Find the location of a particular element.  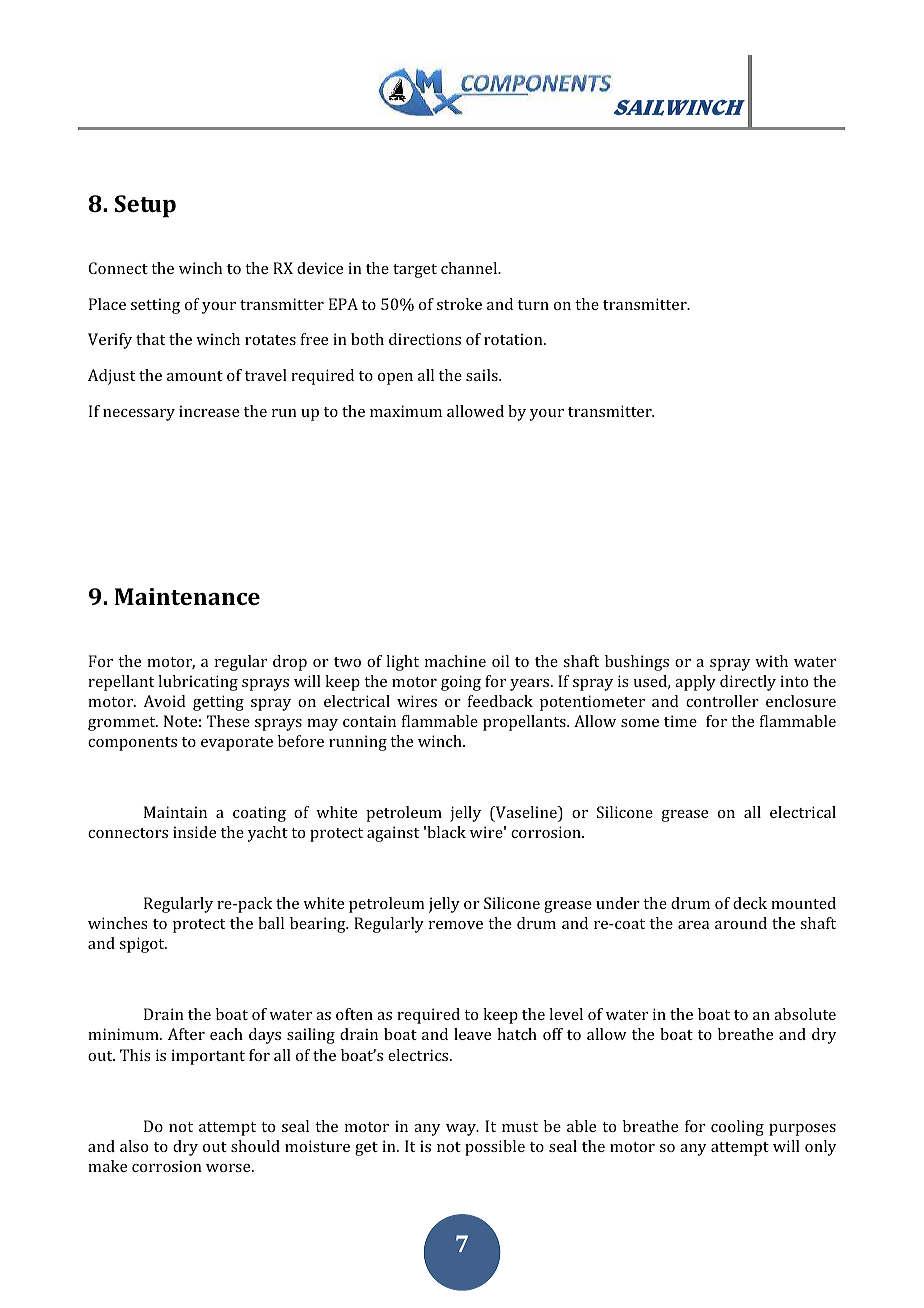

with is located at coordinates (771, 661).
